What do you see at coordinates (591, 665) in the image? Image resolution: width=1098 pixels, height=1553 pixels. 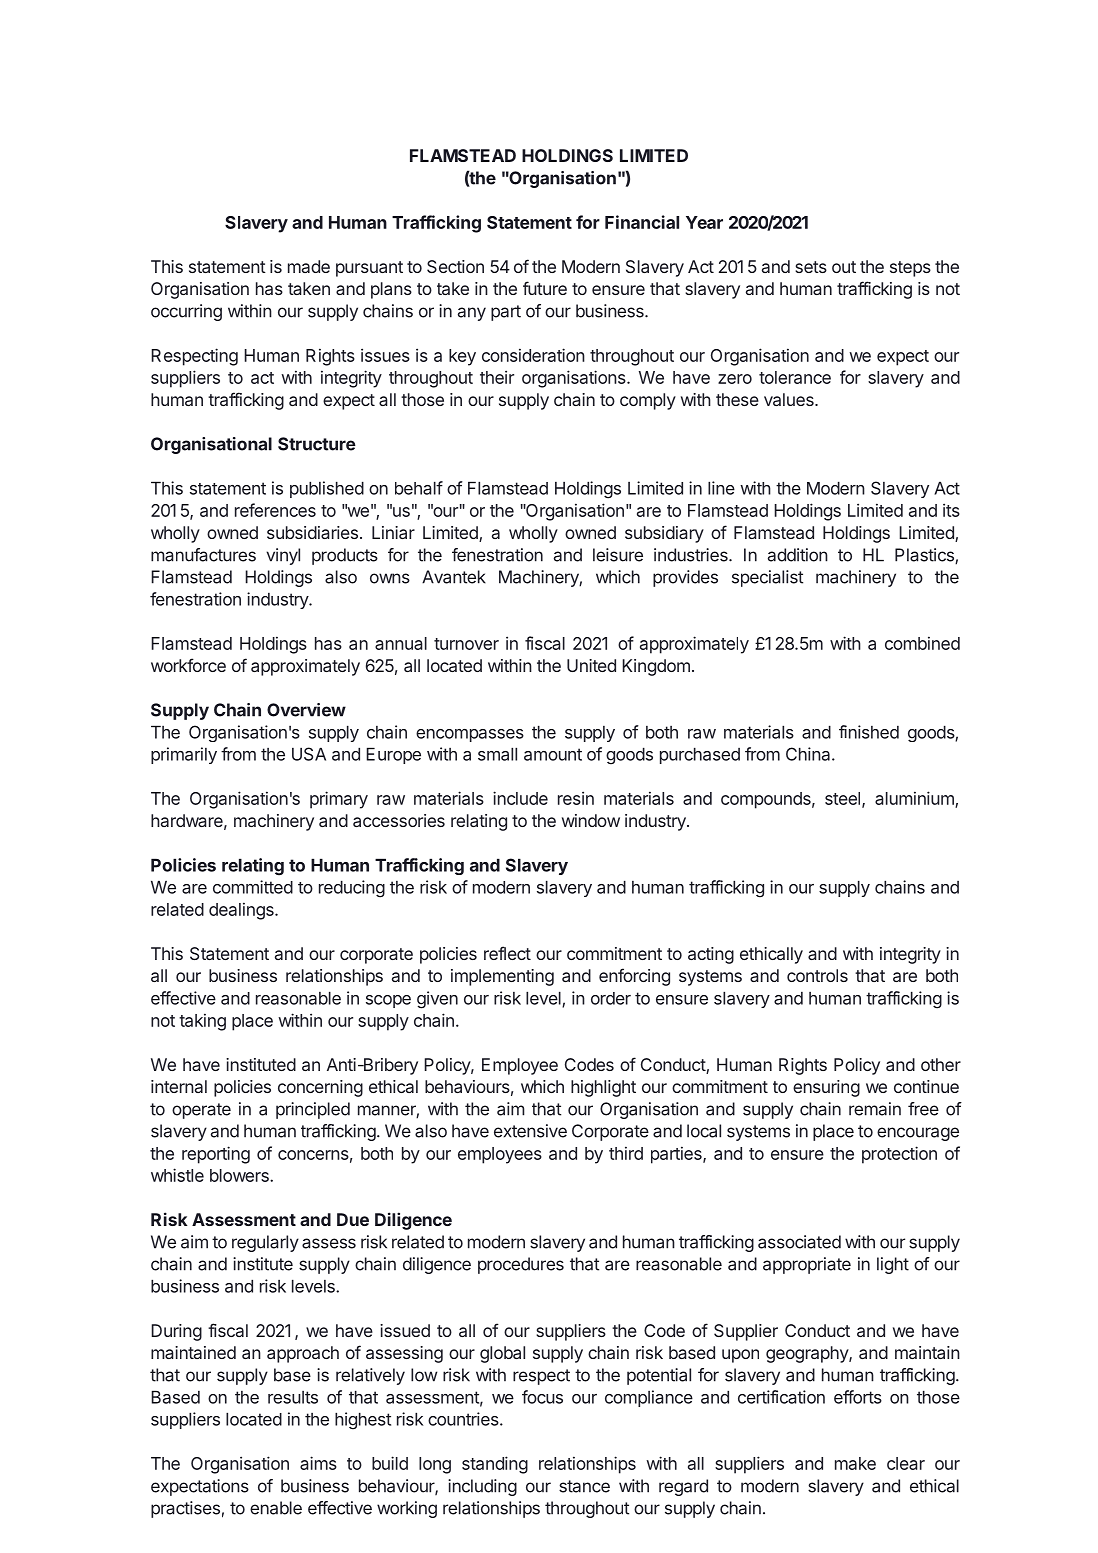 I see `United` at bounding box center [591, 665].
